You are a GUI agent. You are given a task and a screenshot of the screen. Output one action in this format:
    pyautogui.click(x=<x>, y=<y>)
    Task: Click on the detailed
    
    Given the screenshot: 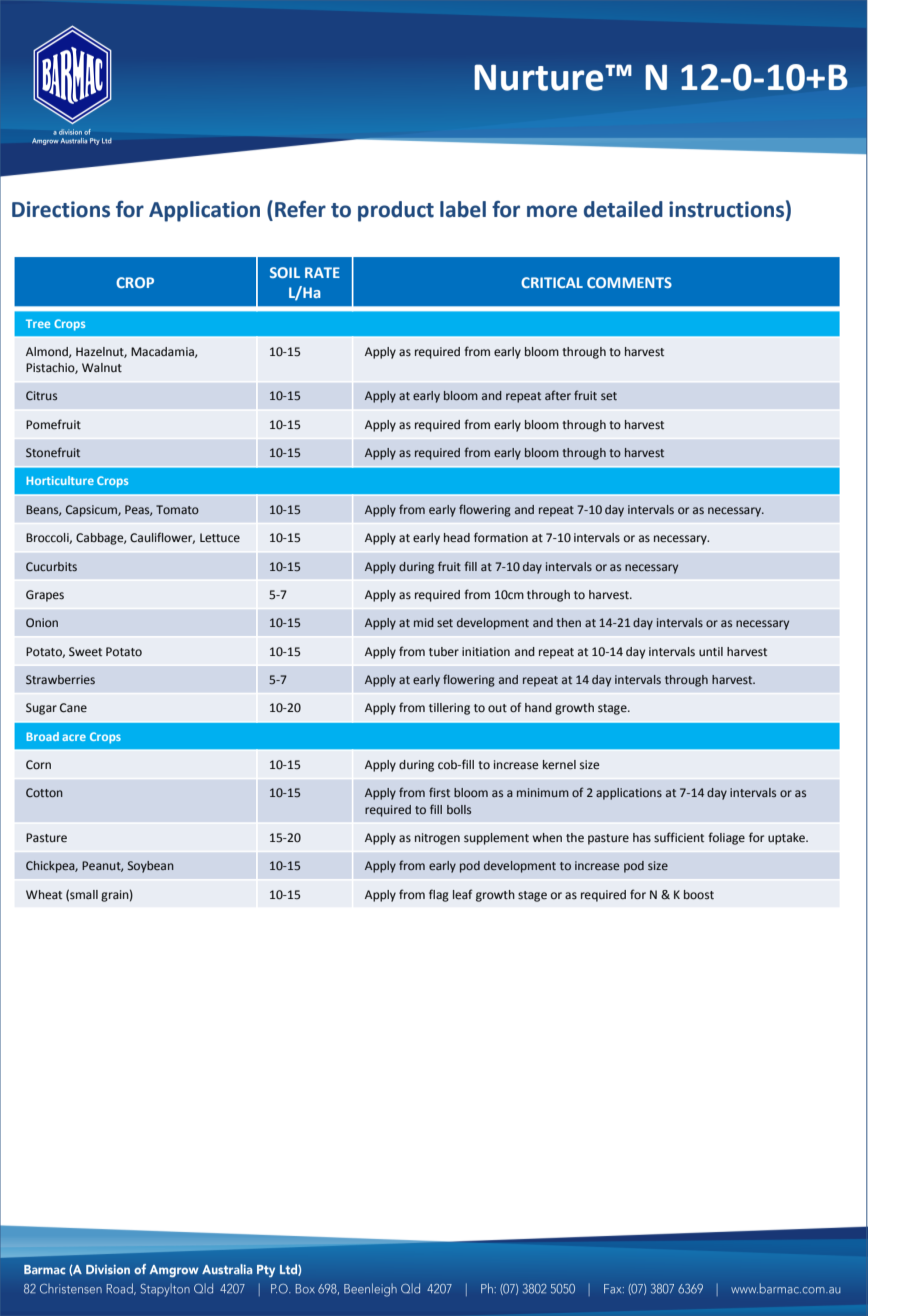 What is the action you would take?
    pyautogui.click(x=623, y=209)
